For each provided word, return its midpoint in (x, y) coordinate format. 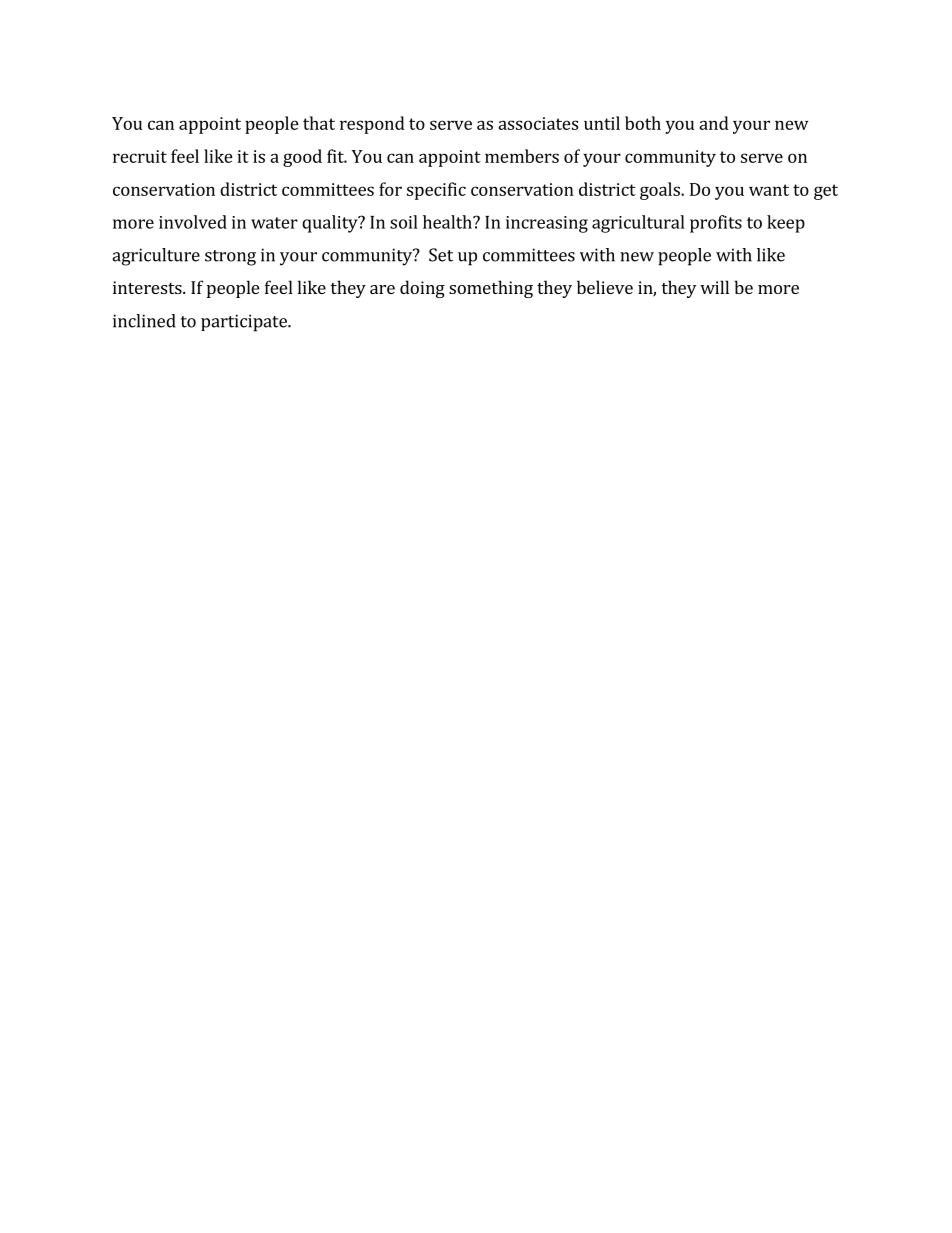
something (491, 289)
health (448, 222)
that (319, 123)
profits (716, 224)
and (714, 123)
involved (193, 222)
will (714, 287)
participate (245, 323)
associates (538, 123)
